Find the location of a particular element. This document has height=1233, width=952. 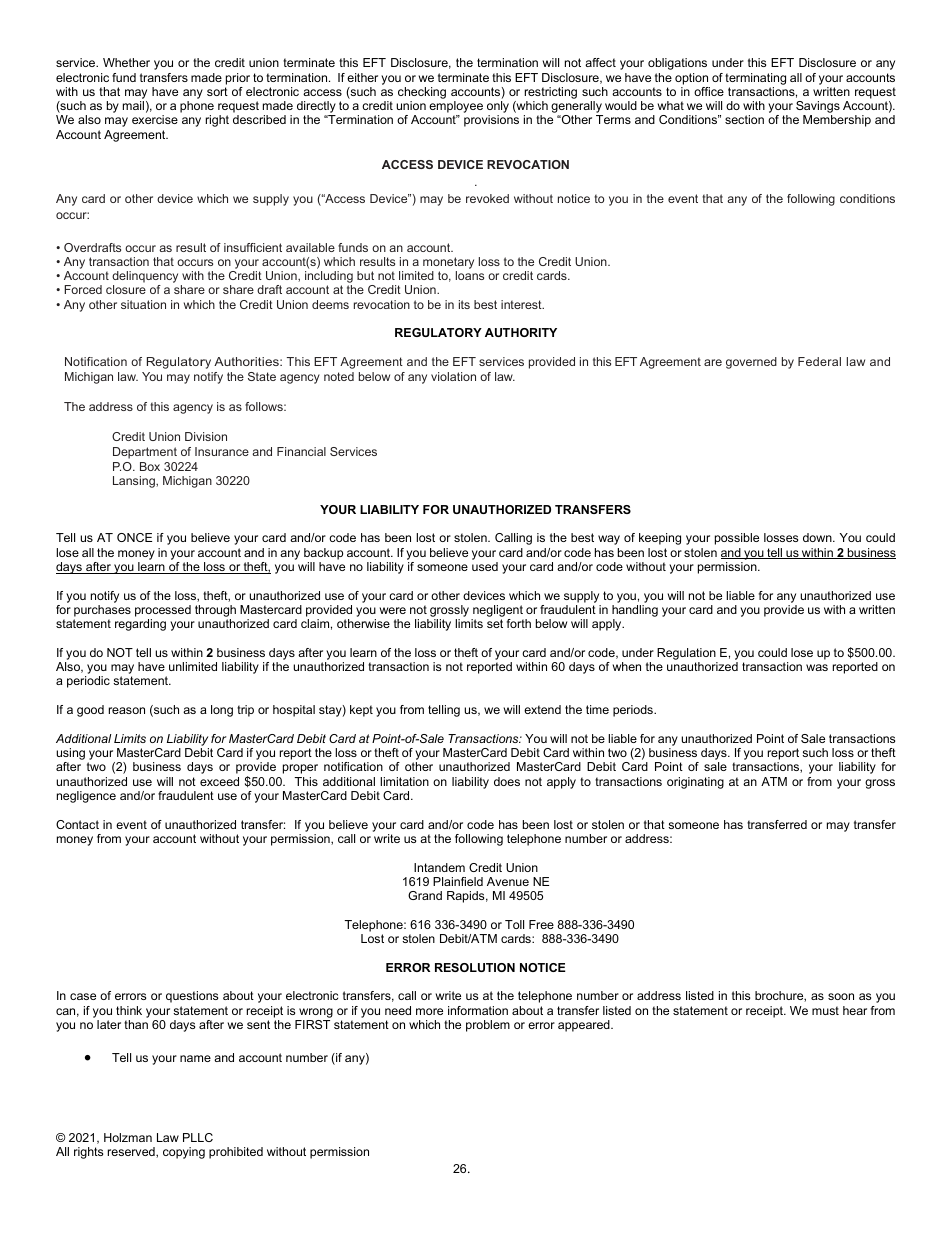

terminating is located at coordinates (755, 79).
